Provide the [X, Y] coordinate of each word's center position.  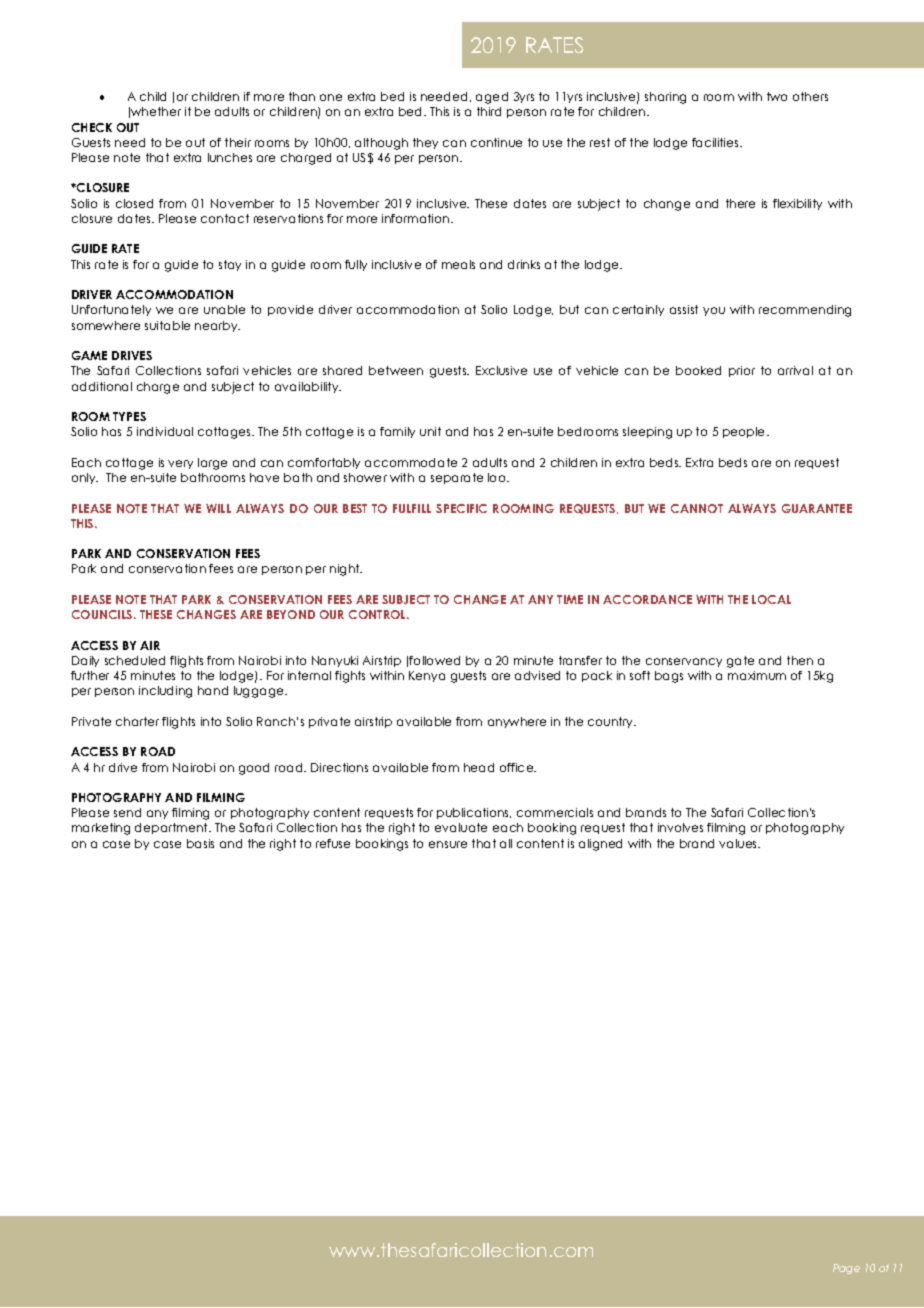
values [739, 843]
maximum [757, 675]
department [172, 828]
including [165, 692]
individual [165, 431]
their [238, 142]
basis [200, 843]
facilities [716, 142]
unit [430, 431]
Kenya [427, 676]
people [745, 432]
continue [496, 142]
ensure [448, 844]
